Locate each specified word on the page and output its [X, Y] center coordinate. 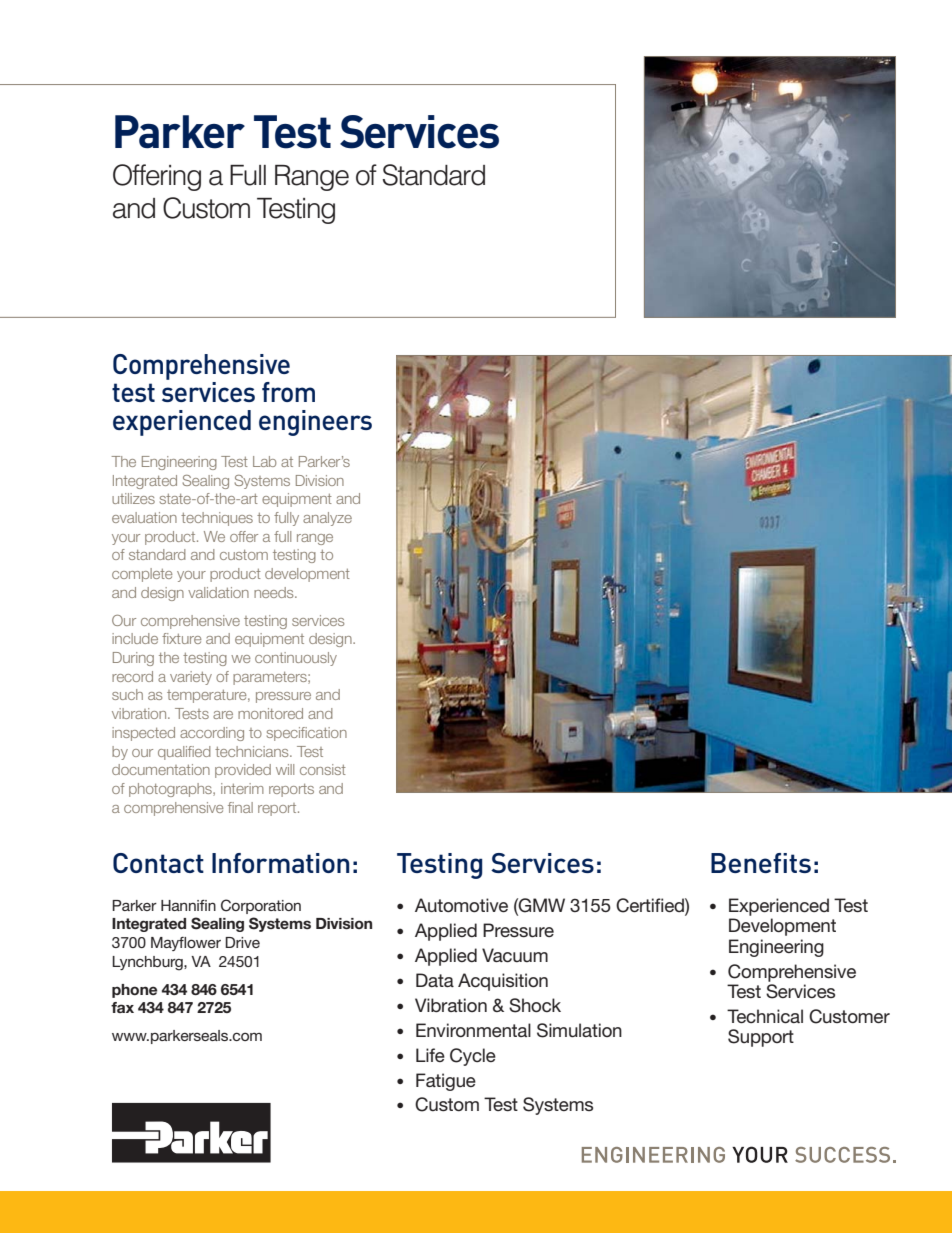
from [288, 392]
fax [122, 1007]
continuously [296, 659]
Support [761, 1038]
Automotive [461, 905]
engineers [315, 423]
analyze [327, 519]
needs [275, 592]
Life [430, 1055]
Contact [158, 863]
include [135, 638]
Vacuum [515, 955]
